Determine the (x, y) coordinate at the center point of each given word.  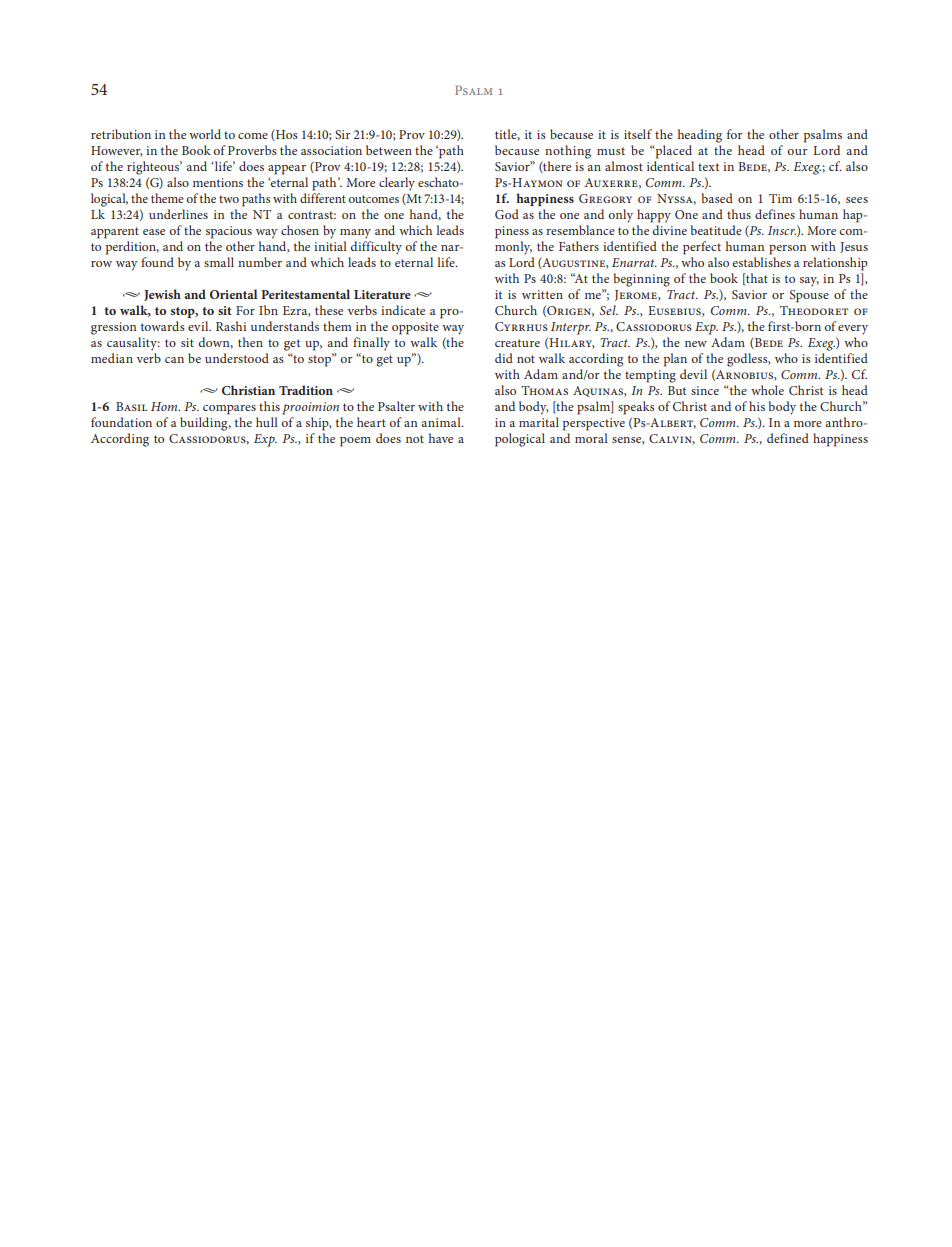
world (205, 134)
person (787, 250)
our (797, 152)
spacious (229, 232)
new (696, 344)
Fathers (579, 246)
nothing (568, 152)
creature (517, 343)
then (250, 342)
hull (267, 422)
